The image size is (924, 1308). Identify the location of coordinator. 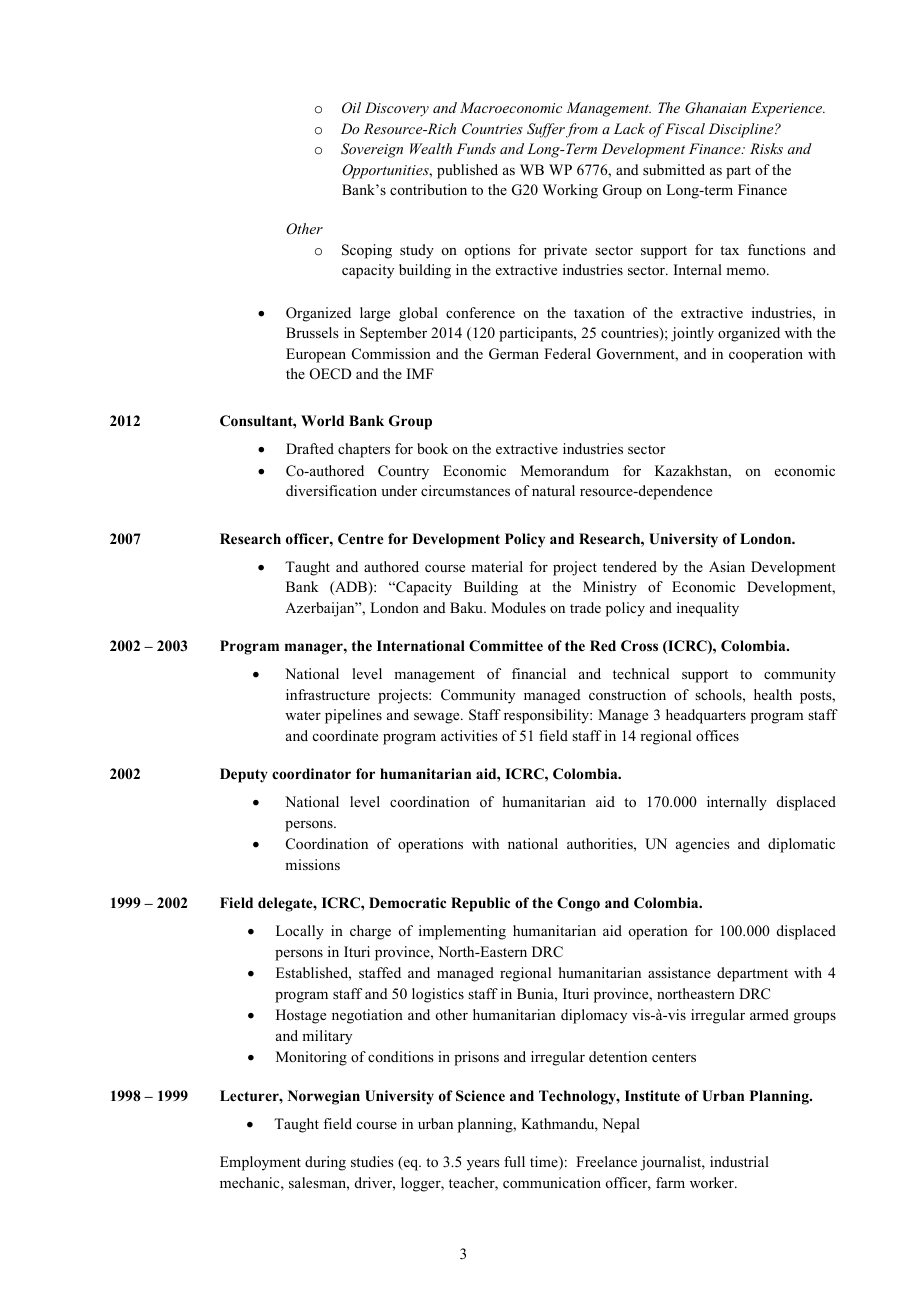
(311, 774).
